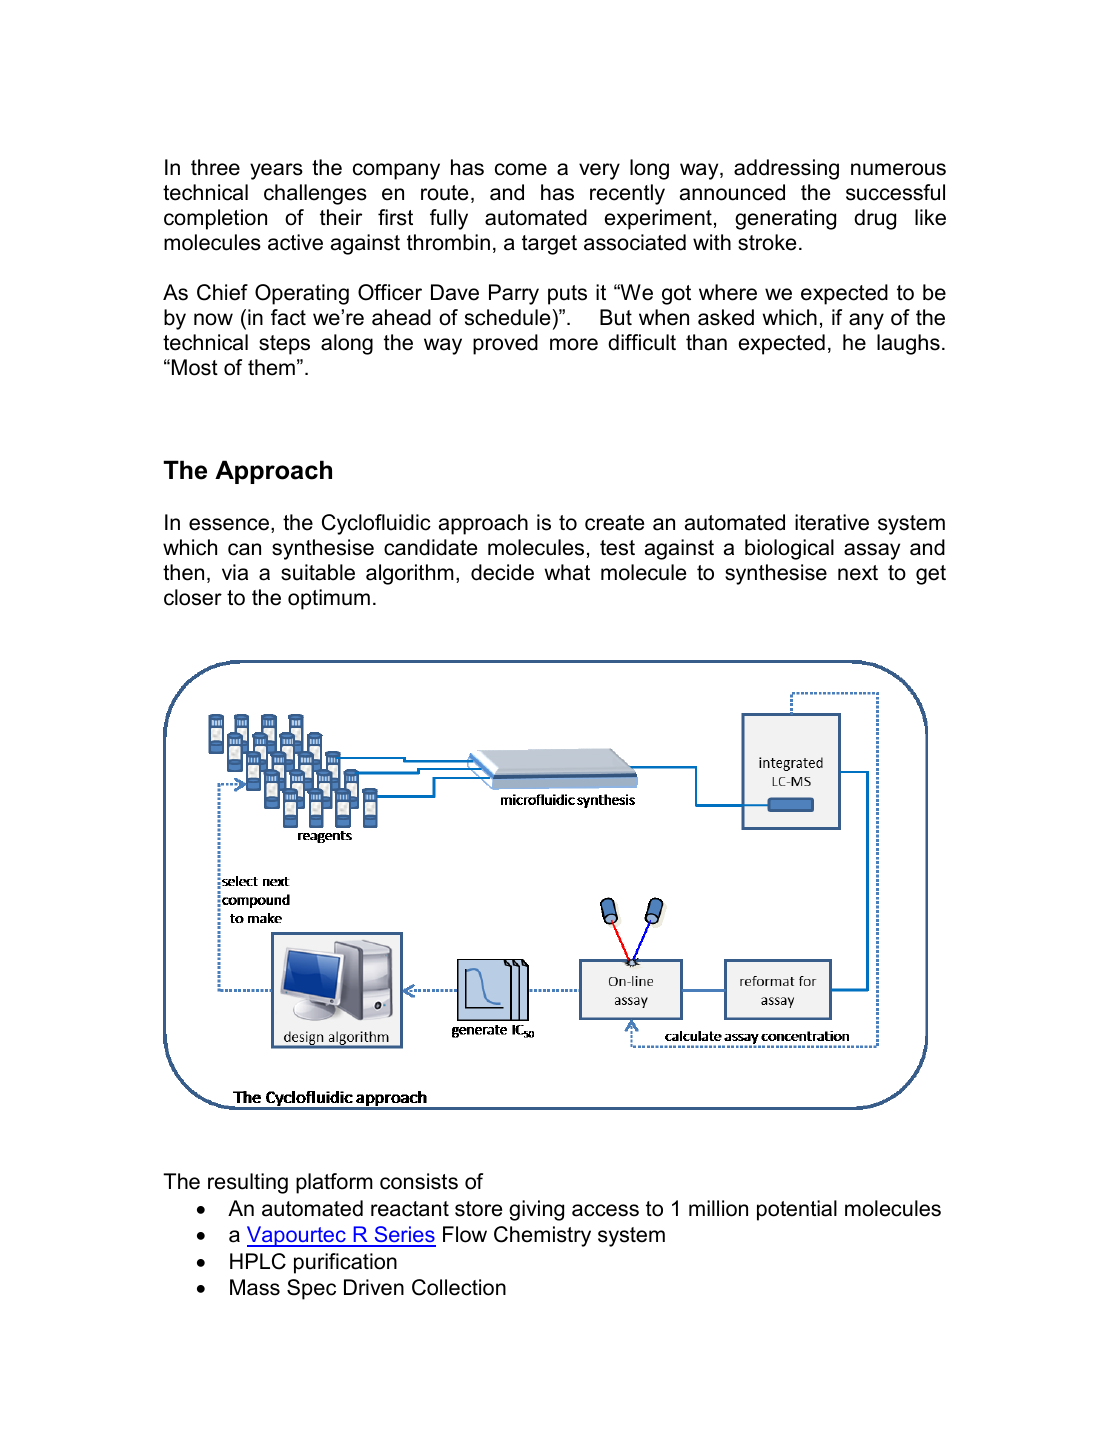 This screenshot has height=1436, width=1110. Describe the element at coordinates (832, 522) in the screenshot. I see `iterative` at that location.
